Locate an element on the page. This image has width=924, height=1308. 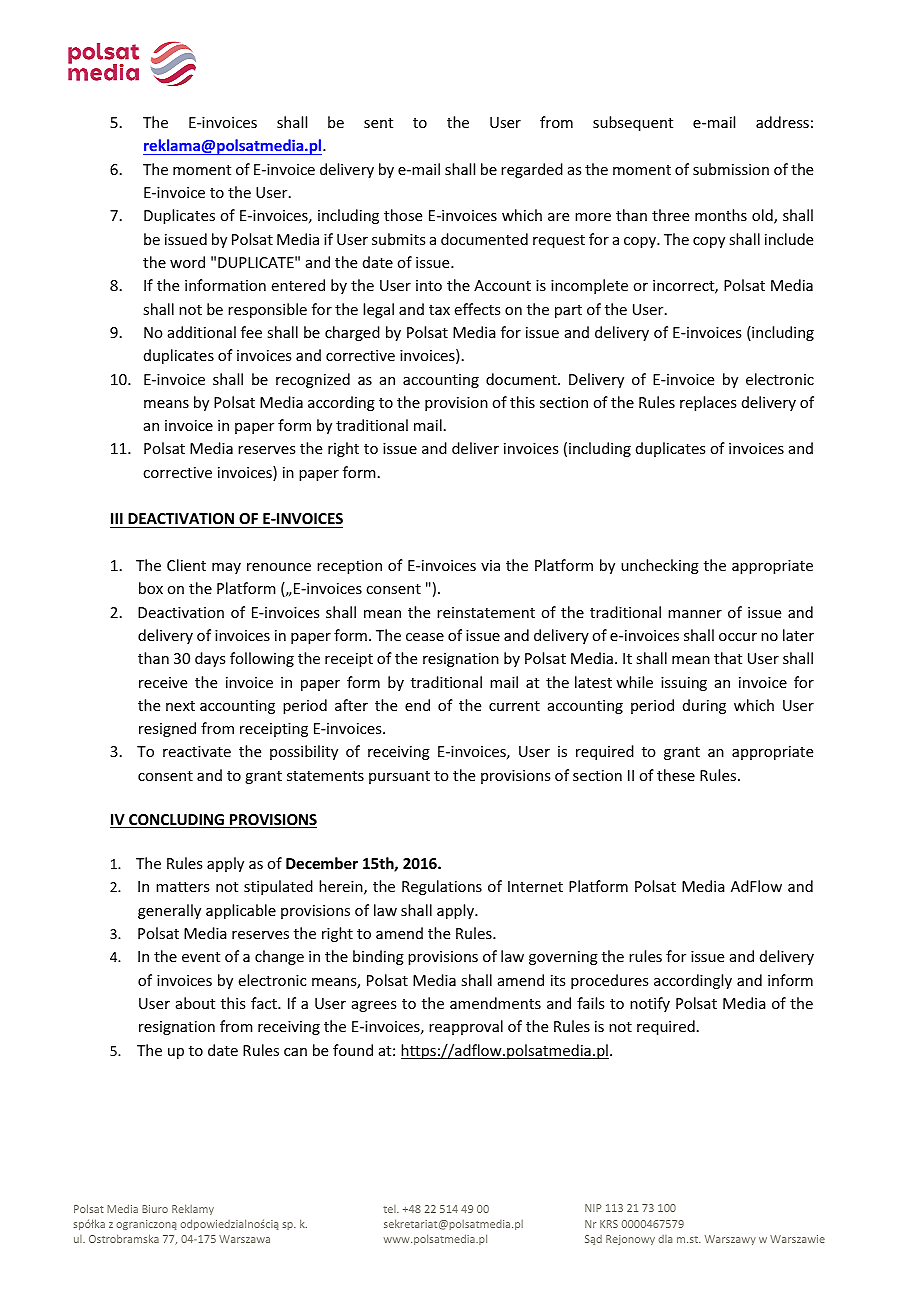
unchecking is located at coordinates (660, 566).
